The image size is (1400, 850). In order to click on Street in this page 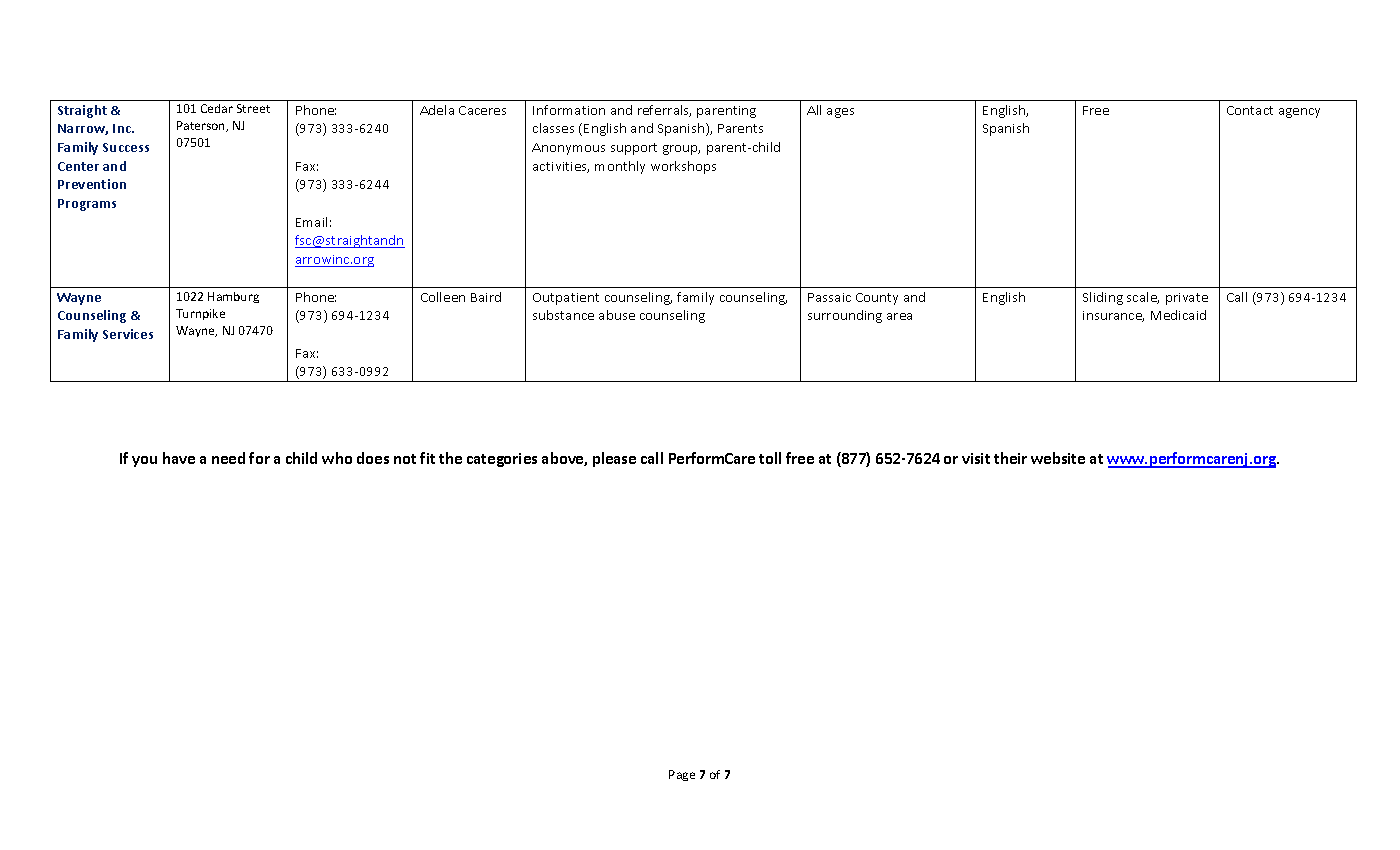, I will do `click(253, 108)`.
